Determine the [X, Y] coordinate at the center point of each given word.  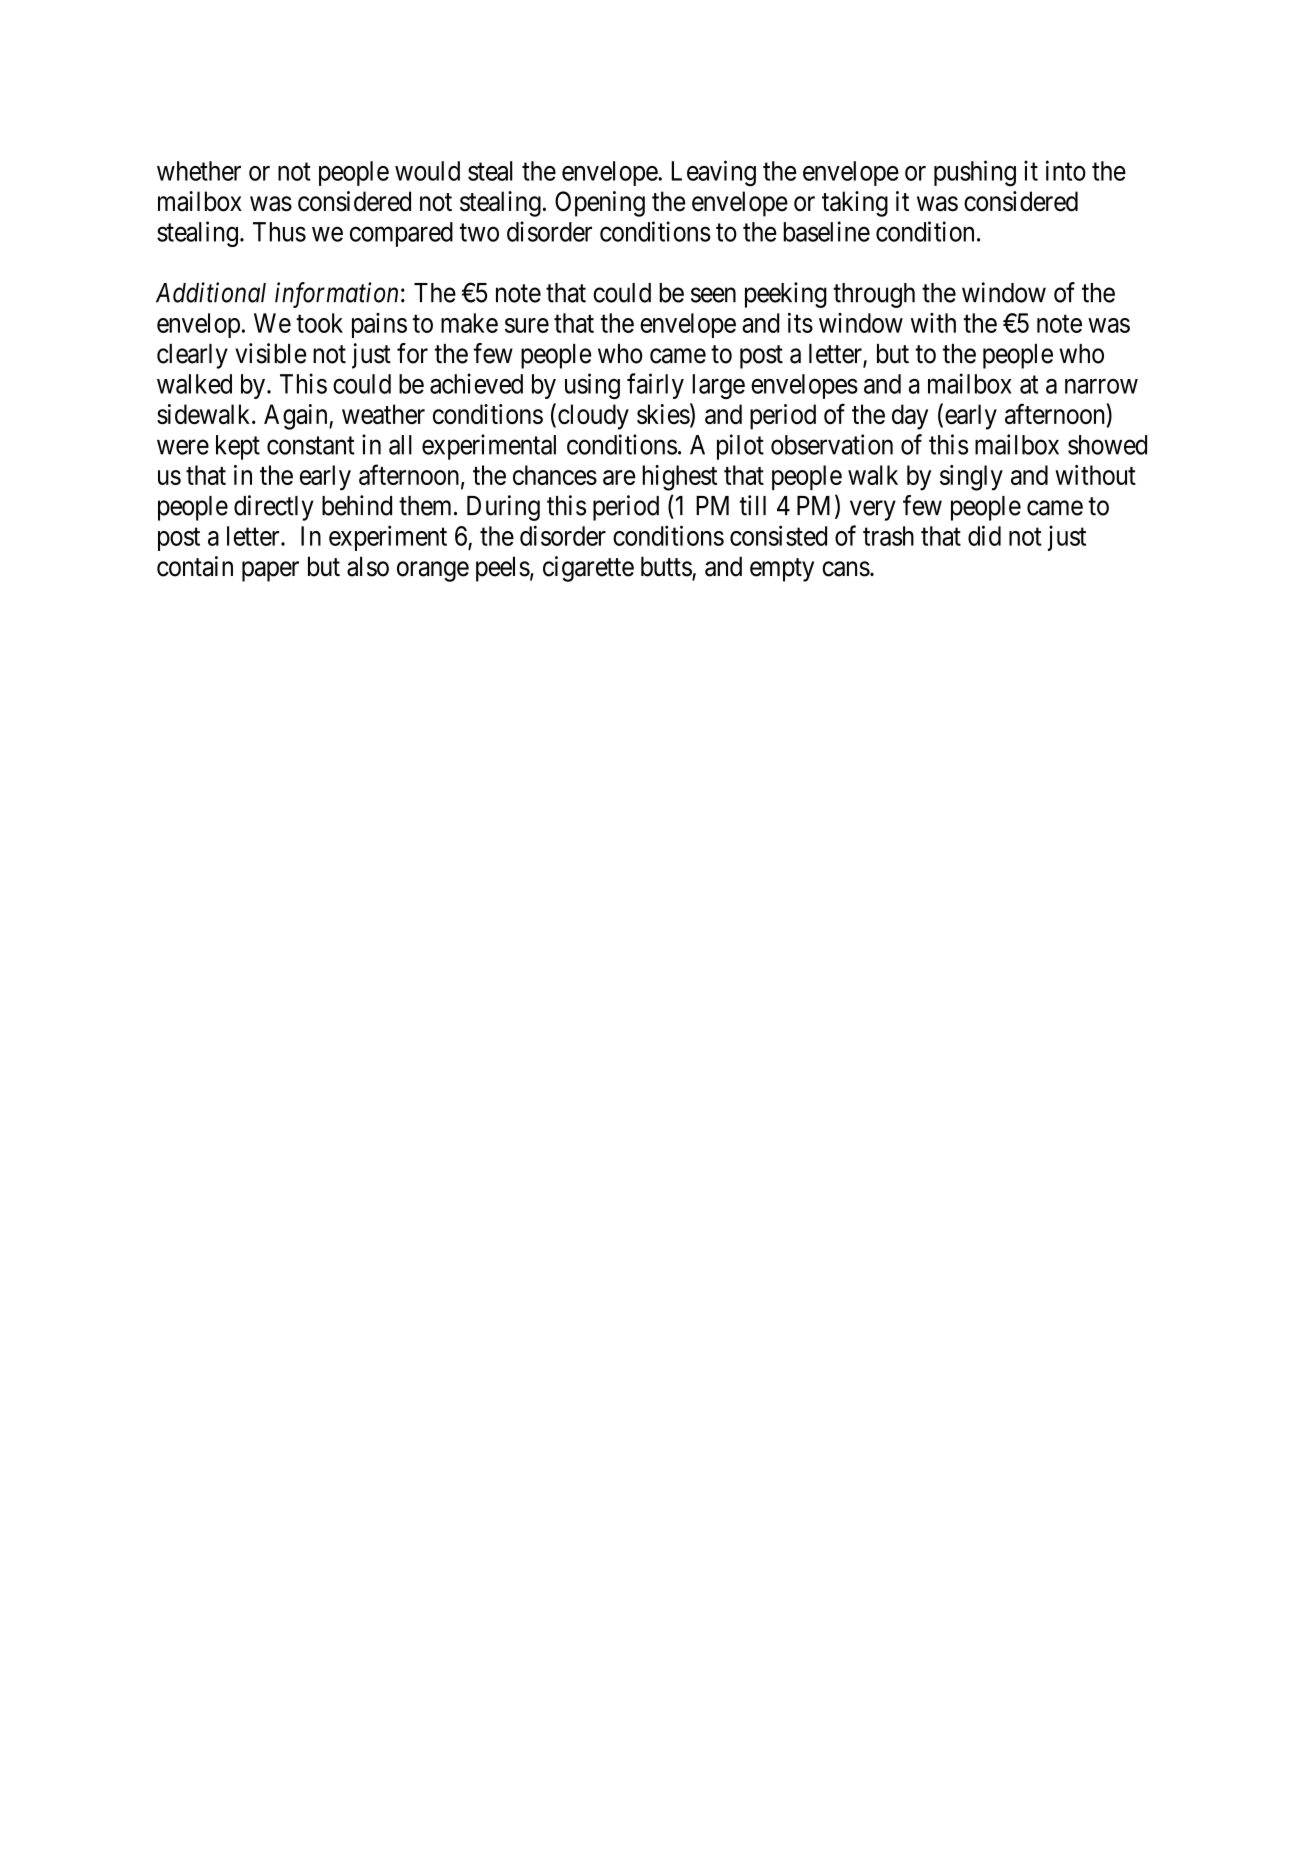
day [910, 417]
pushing [975, 173]
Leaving [714, 173]
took [319, 323]
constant [311, 446]
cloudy [593, 417]
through [874, 295]
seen [713, 295]
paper [270, 571]
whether [199, 171]
